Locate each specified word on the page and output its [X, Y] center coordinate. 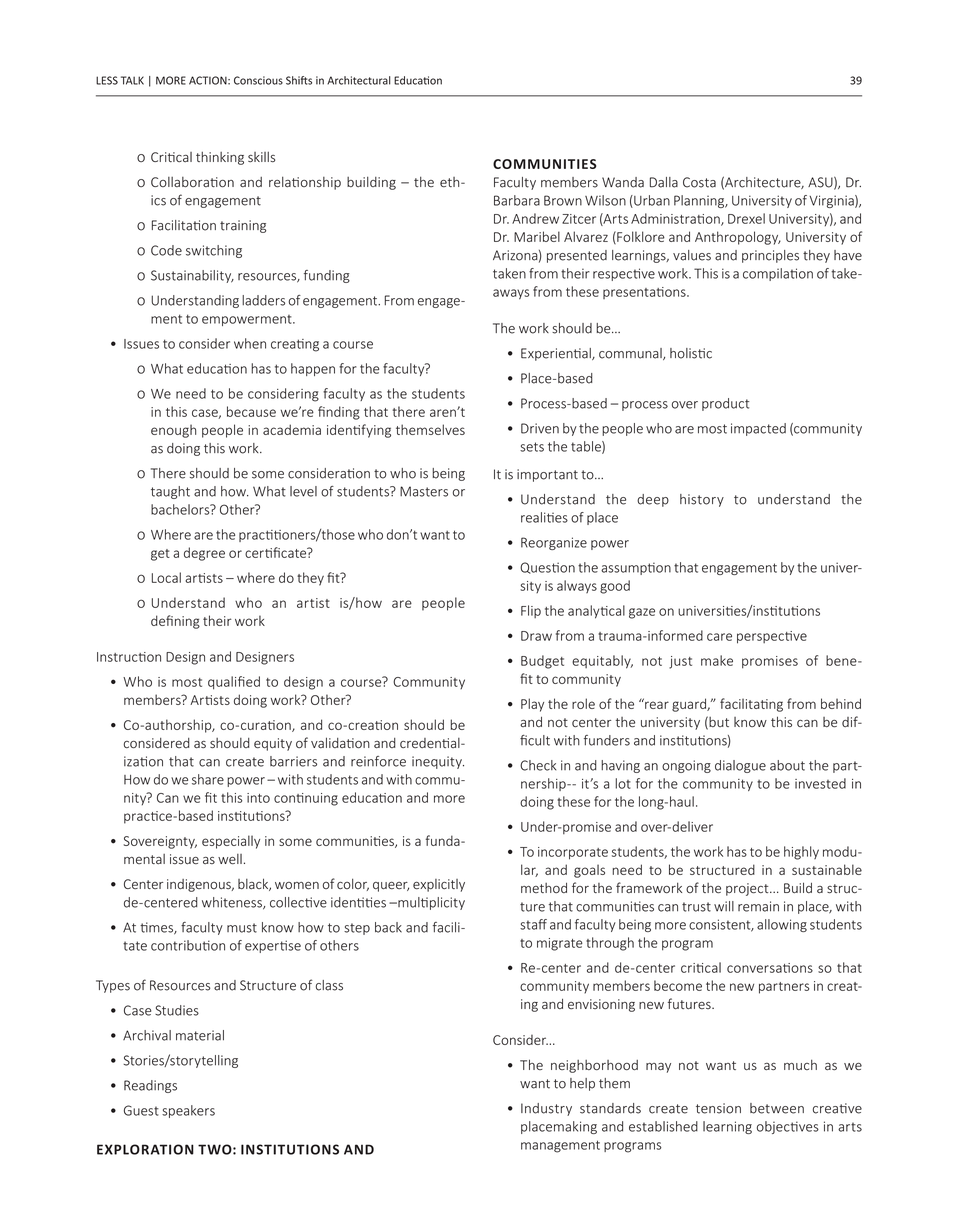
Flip [531, 611]
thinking [220, 158]
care [719, 637]
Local [166, 577]
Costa [699, 182]
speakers [188, 1111]
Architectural [359, 80]
